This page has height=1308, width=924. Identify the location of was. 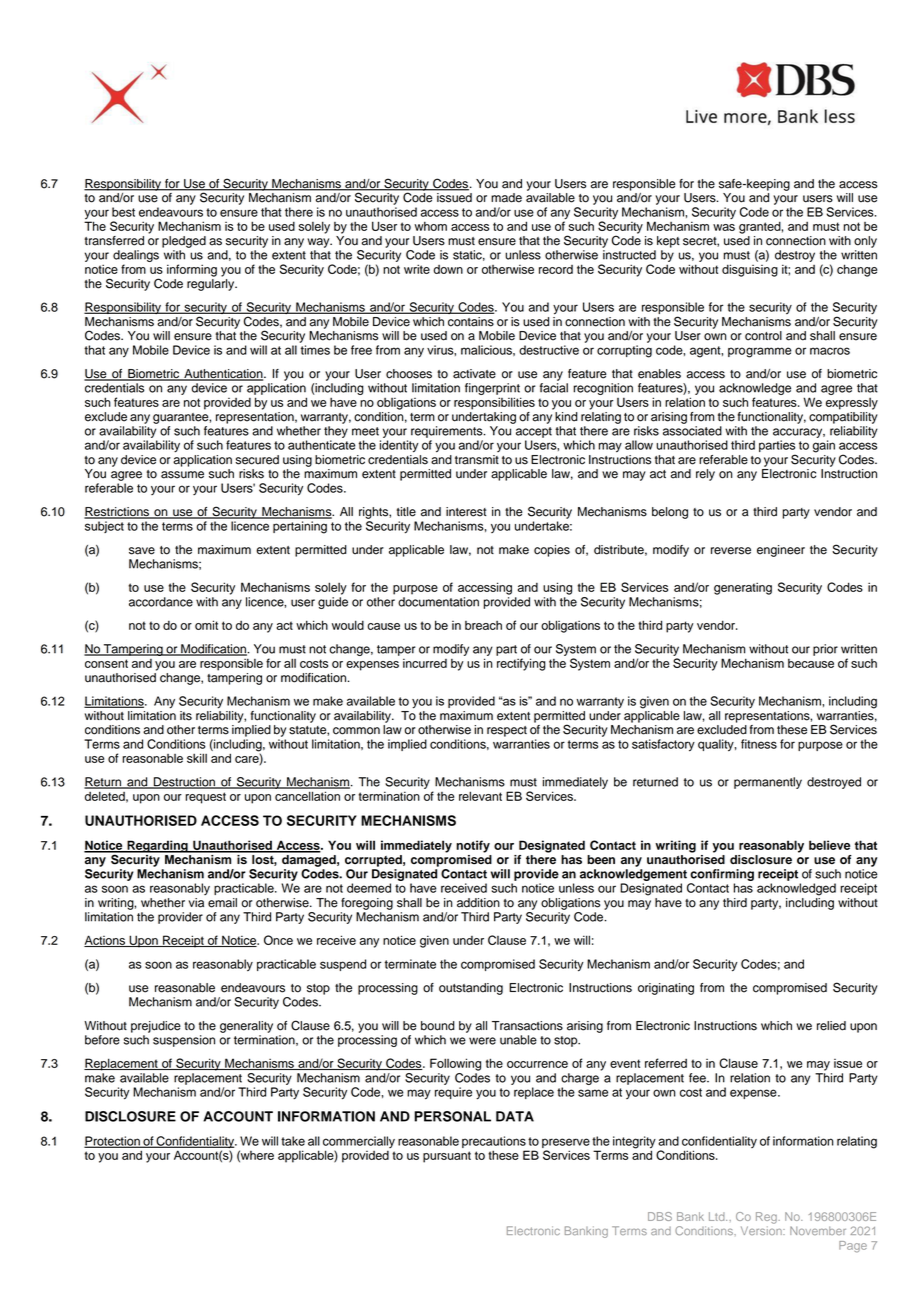
(724, 227).
